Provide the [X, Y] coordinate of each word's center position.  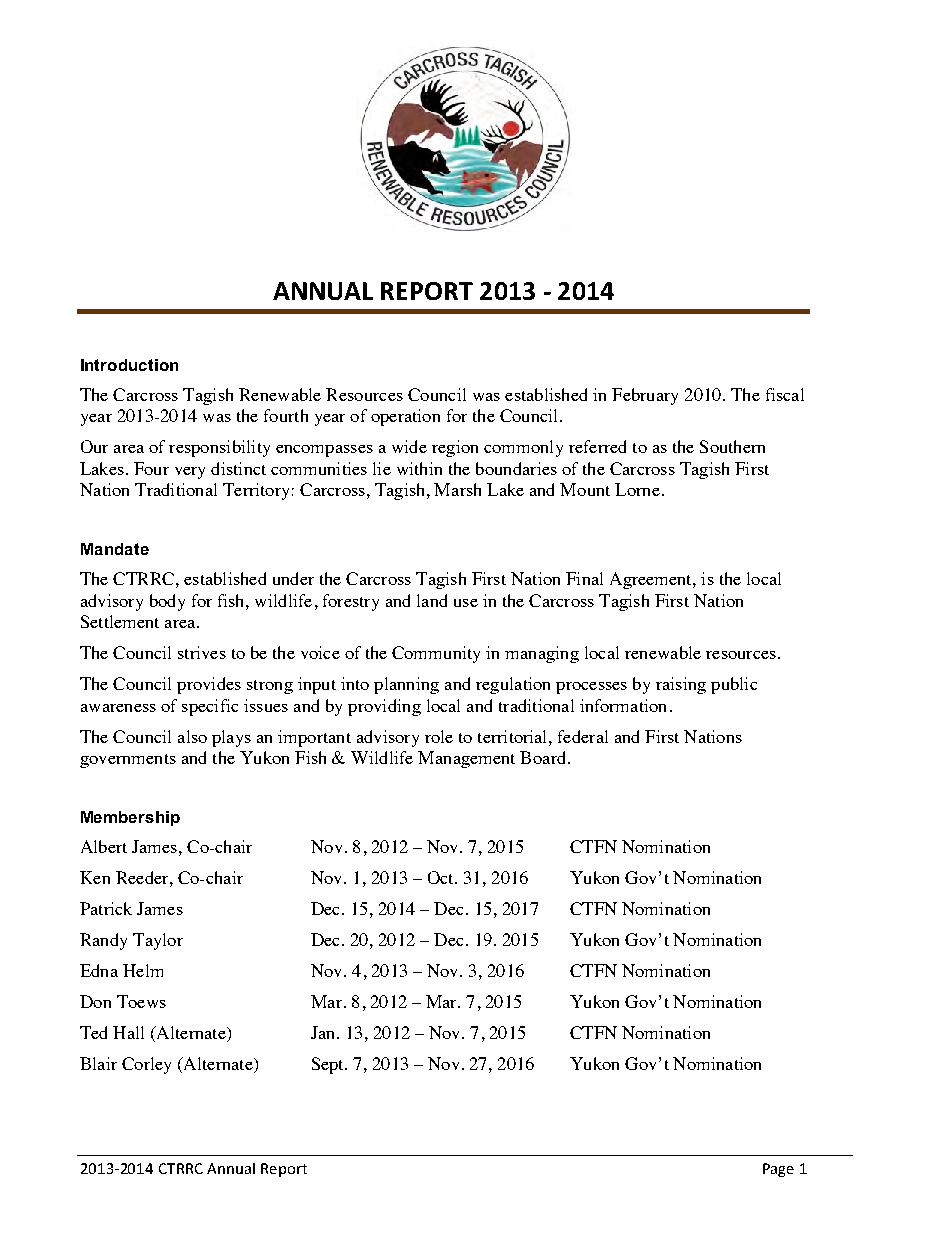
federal [583, 736]
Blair [98, 1063]
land [432, 600]
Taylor [158, 941]
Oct [442, 877]
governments [128, 761]
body [167, 602]
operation [405, 417]
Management [466, 759]
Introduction [129, 365]
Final [584, 578]
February [645, 396]
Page [778, 1170]
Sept [329, 1065]
